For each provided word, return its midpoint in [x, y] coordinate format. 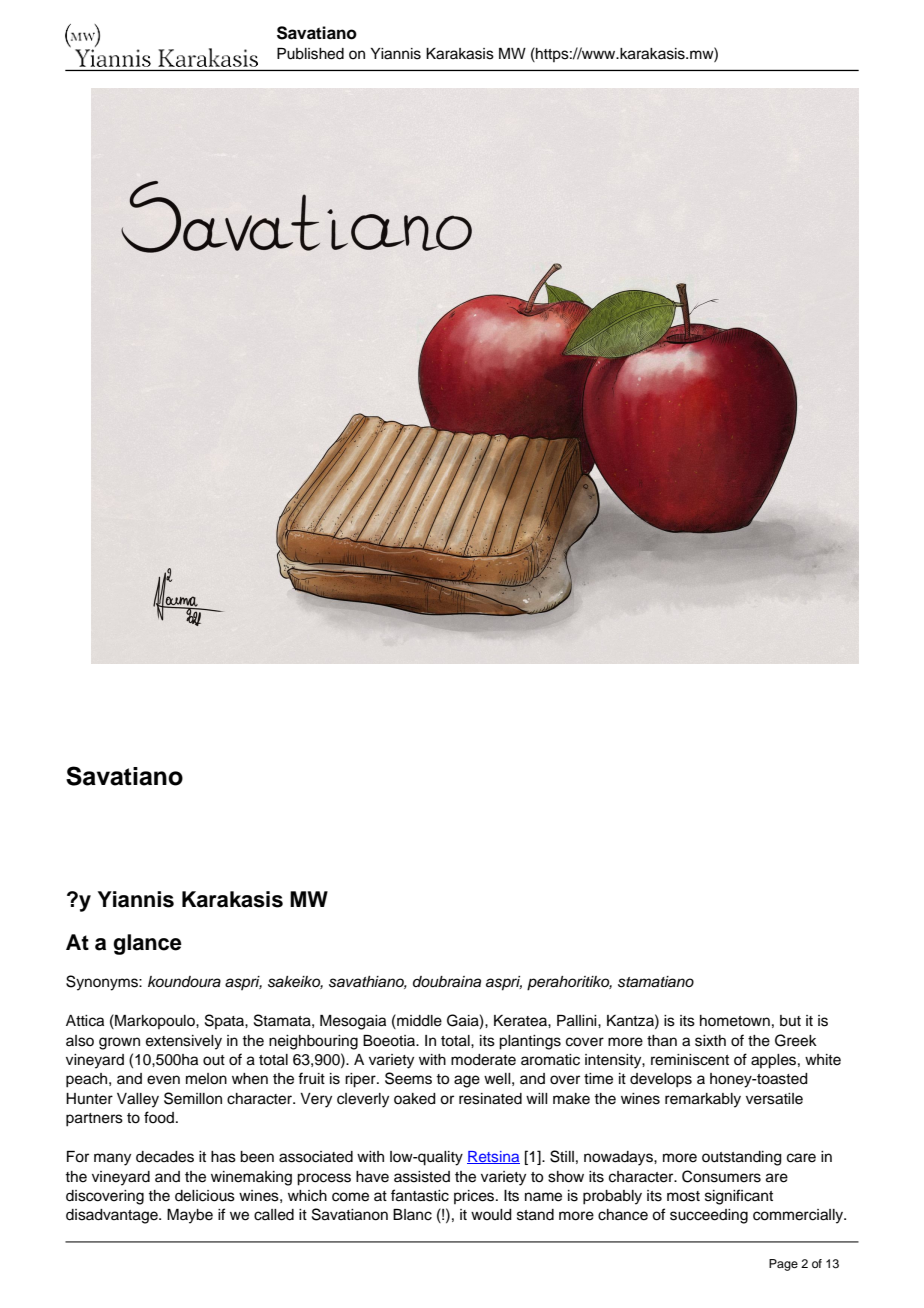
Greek [796, 1040]
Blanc [412, 1215]
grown [119, 1043]
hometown [735, 1021]
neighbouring [313, 1042]
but [790, 1021]
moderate [483, 1060]
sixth [710, 1041]
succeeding [709, 1216]
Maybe [190, 1216]
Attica [85, 1021]
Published [310, 54]
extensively [184, 1042]
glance [147, 944]
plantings [530, 1042]
